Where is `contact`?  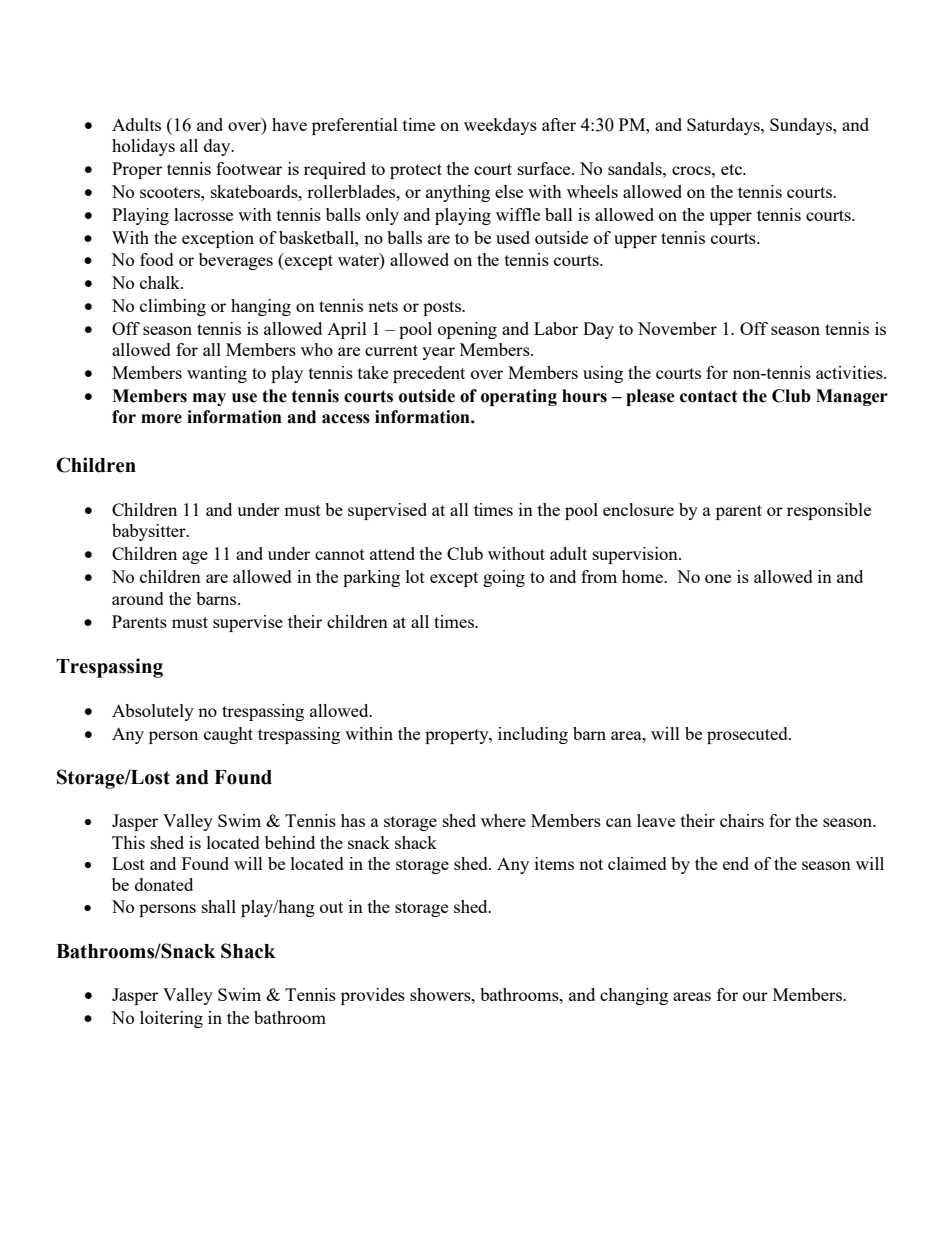 contact is located at coordinates (709, 396).
